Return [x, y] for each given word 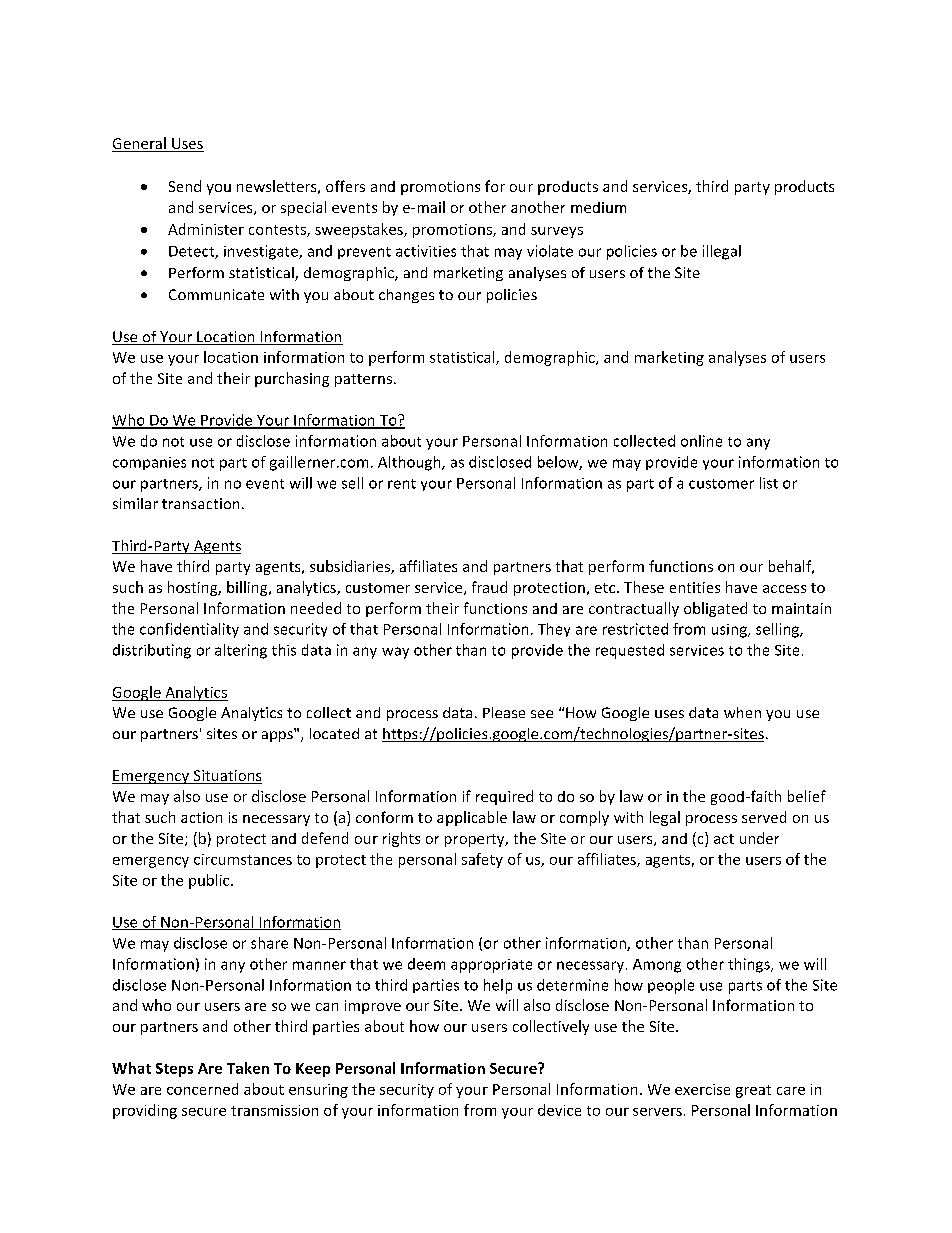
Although [410, 463]
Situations [226, 777]
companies [149, 463]
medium [598, 207]
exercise [702, 1089]
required [504, 797]
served [764, 817]
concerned [202, 1089]
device [559, 1110]
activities [426, 251]
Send [185, 186]
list [769, 483]
